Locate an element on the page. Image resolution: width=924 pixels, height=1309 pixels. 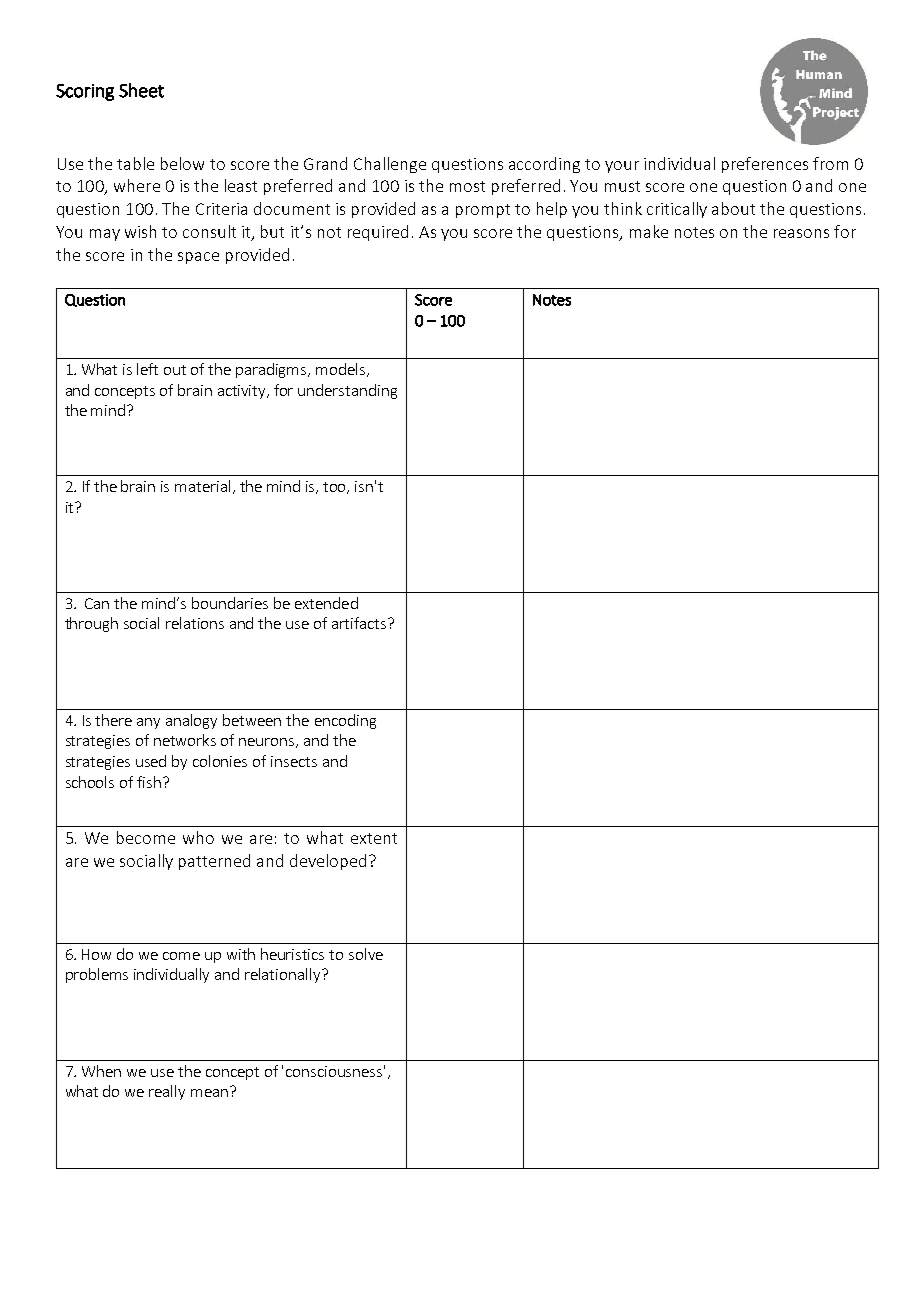
solve is located at coordinates (366, 954).
